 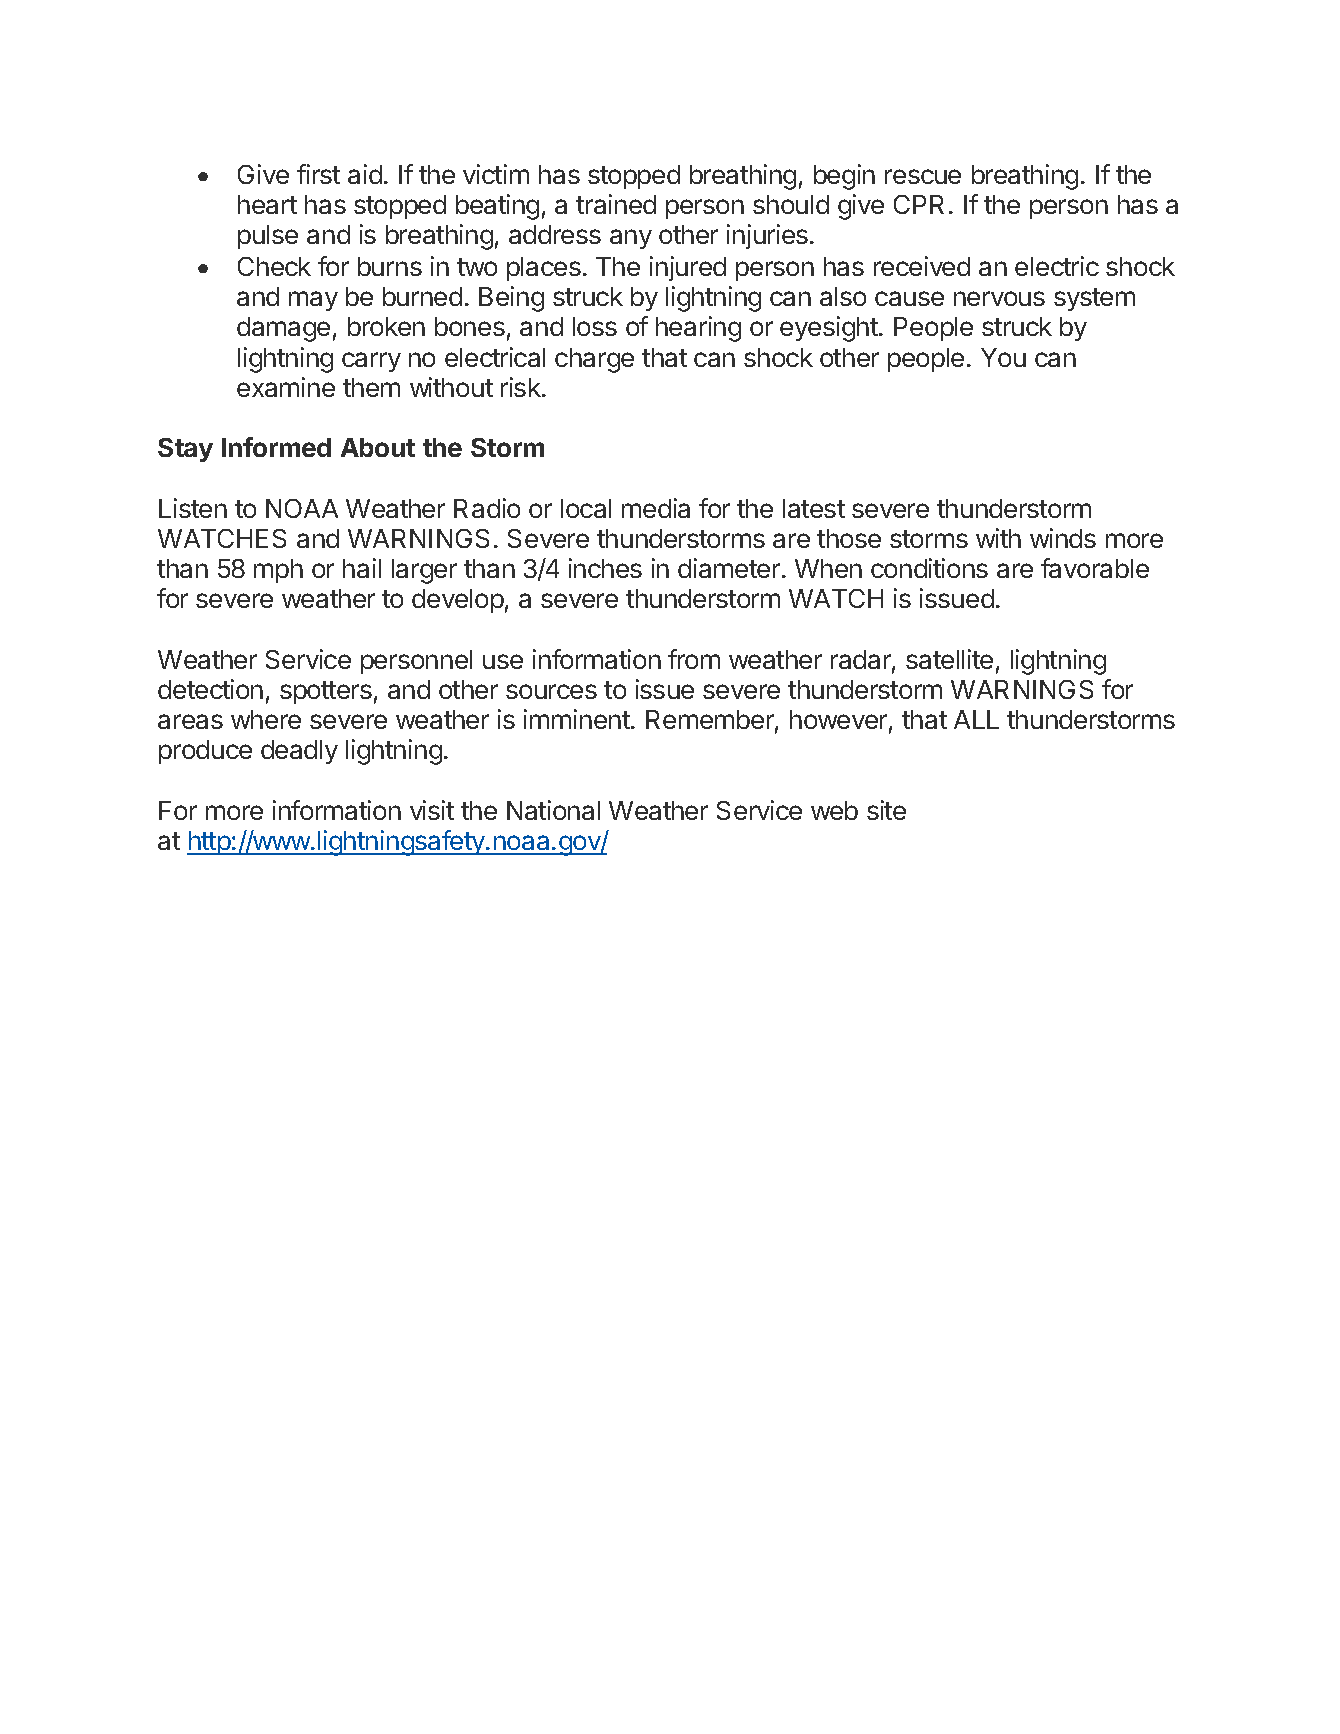 I want to click on trained, so click(x=616, y=204).
